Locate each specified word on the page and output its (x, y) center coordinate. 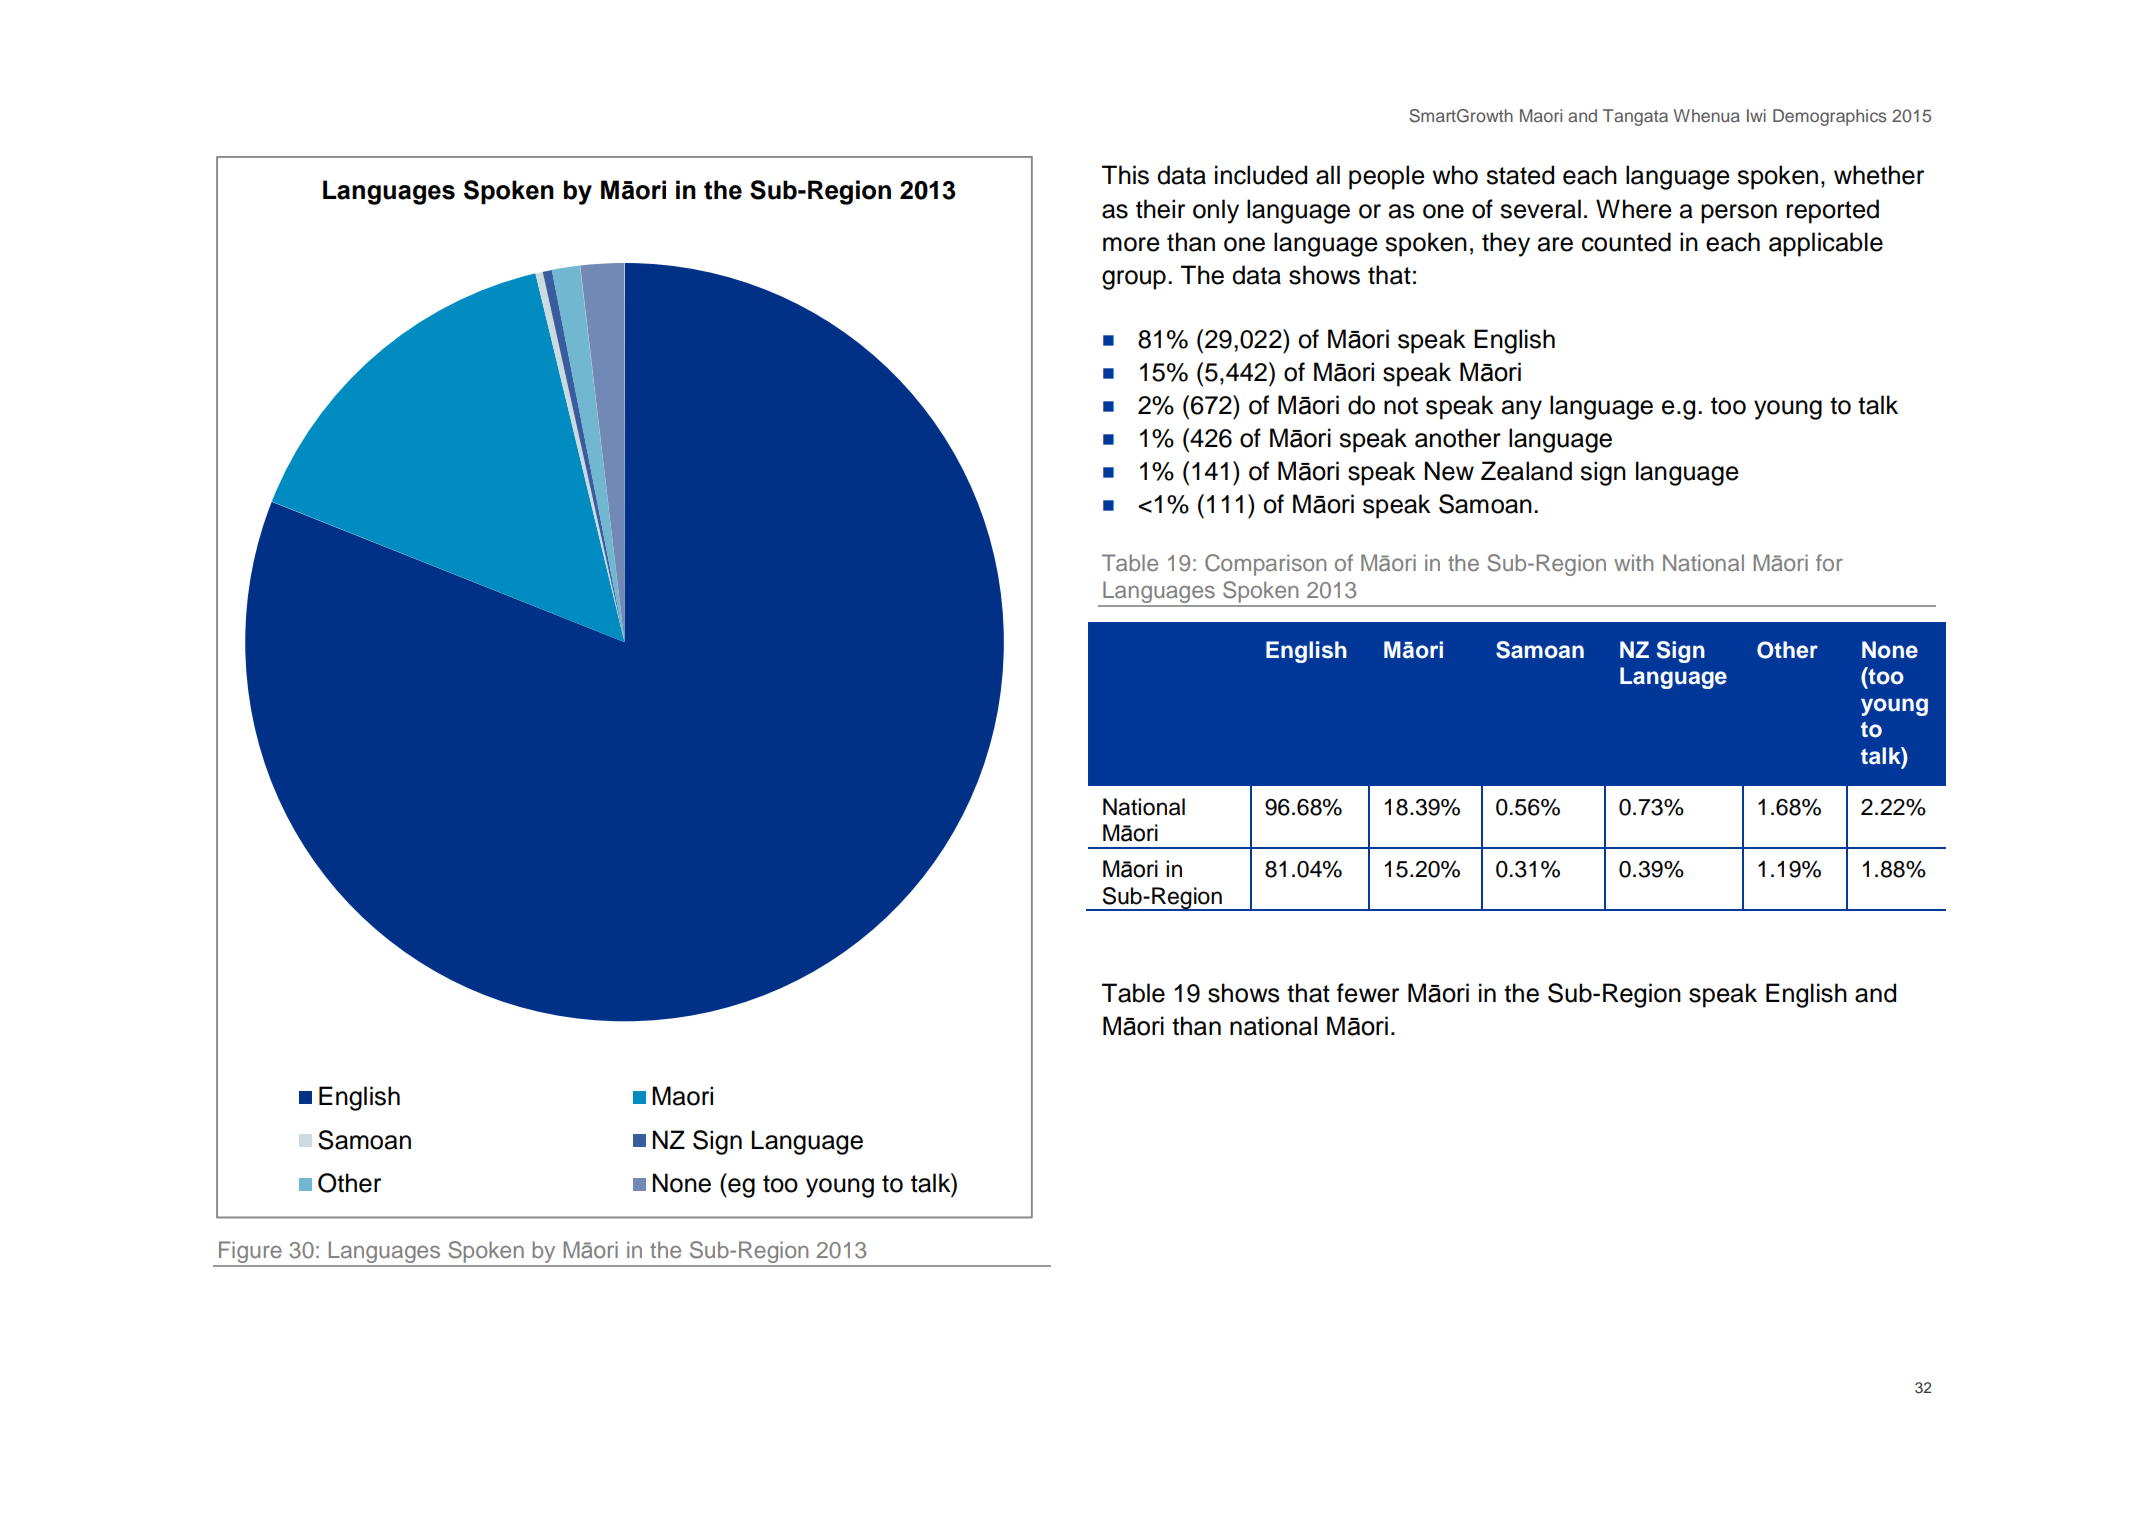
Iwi (1756, 115)
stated (1520, 175)
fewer (1368, 993)
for (1829, 562)
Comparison (1265, 565)
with (1633, 562)
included (1261, 175)
